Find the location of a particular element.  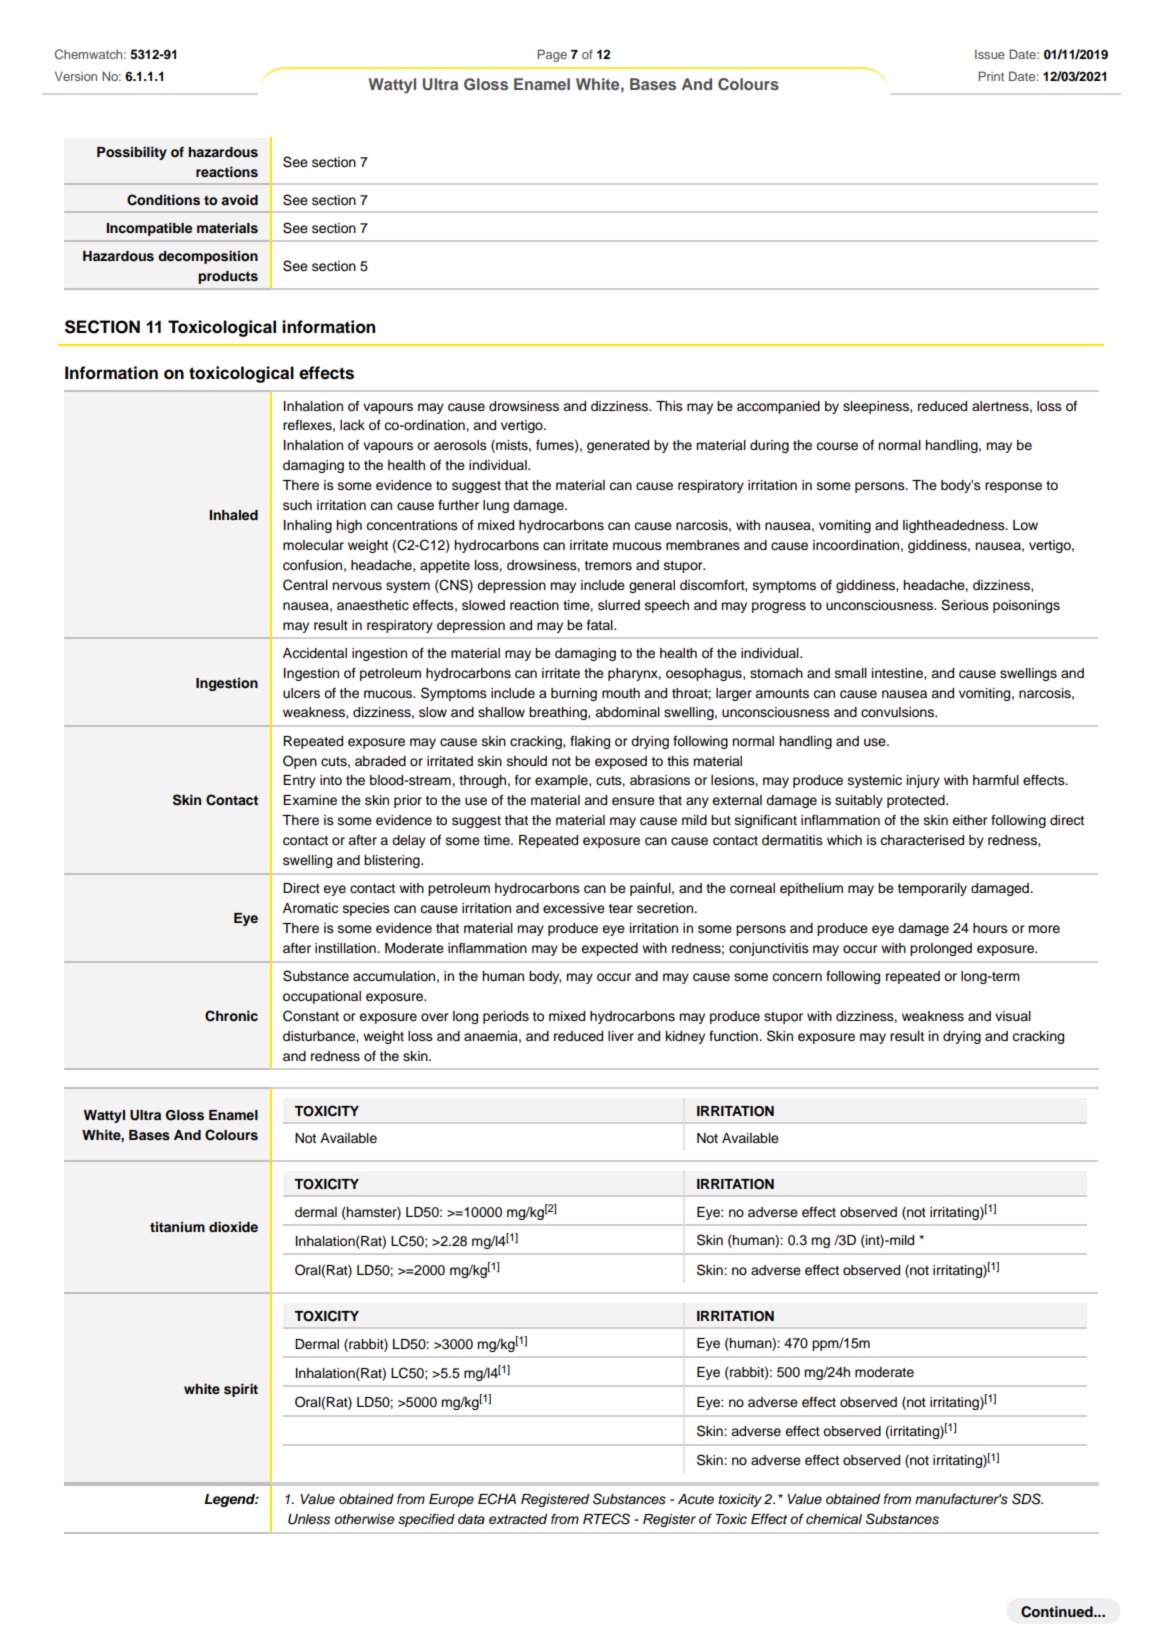

ensure is located at coordinates (633, 801).
